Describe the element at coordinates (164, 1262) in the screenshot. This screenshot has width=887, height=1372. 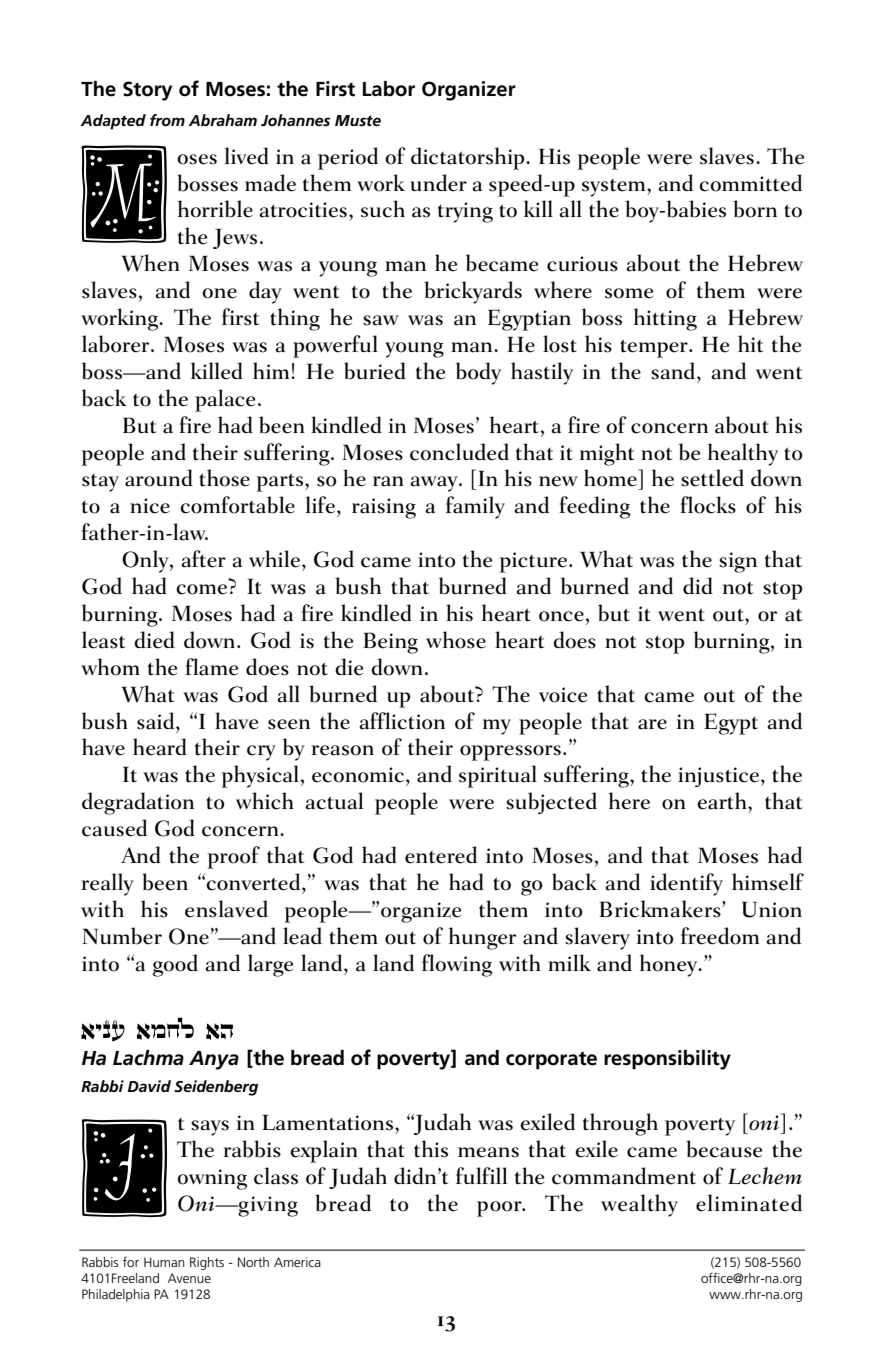
I see `Human` at that location.
